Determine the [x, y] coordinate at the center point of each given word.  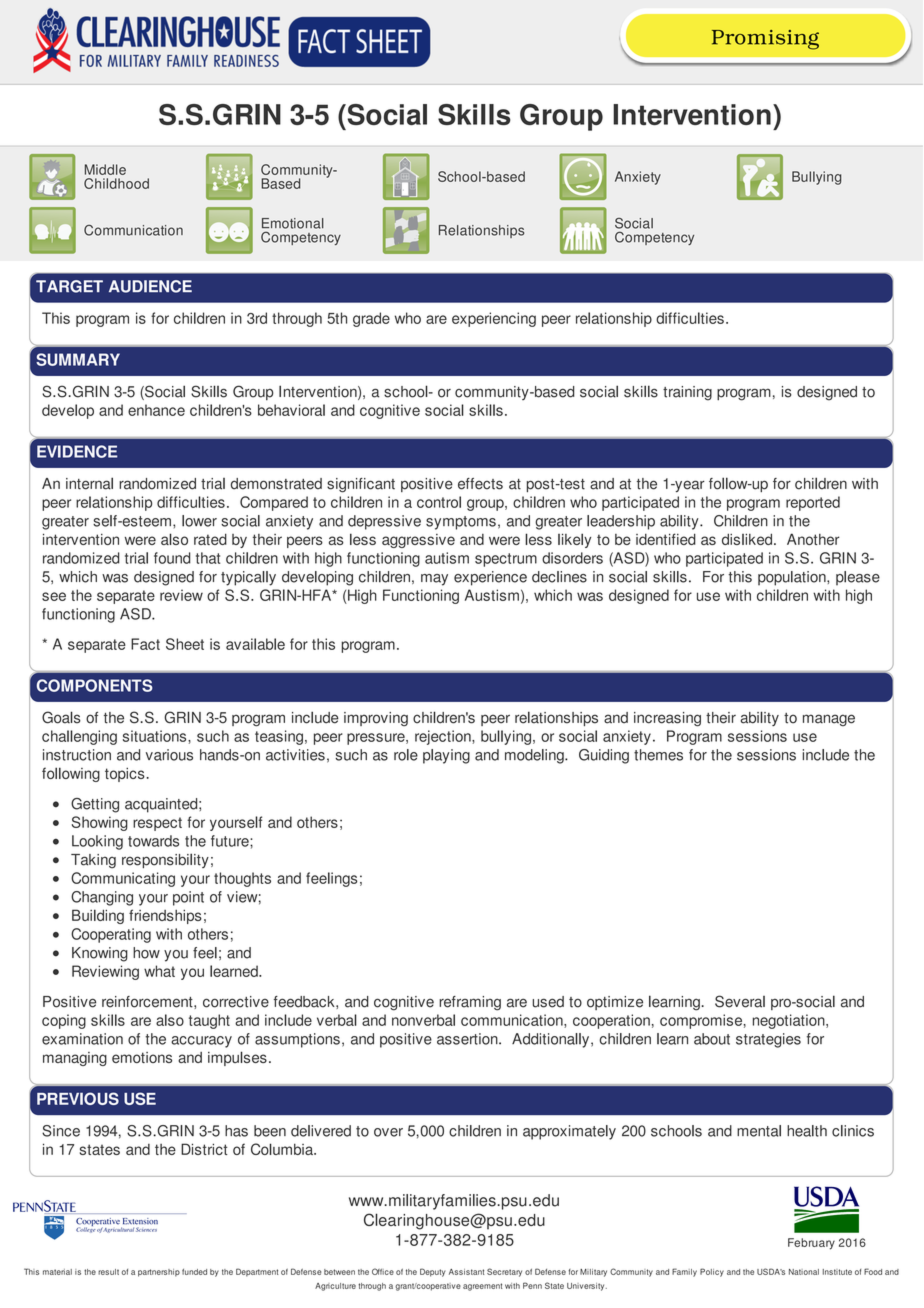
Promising [765, 40]
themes [658, 755]
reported [813, 503]
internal [89, 483]
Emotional [293, 223]
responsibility [165, 860]
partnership [159, 1273]
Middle [105, 169]
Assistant [467, 1272]
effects [480, 484]
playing [446, 756]
